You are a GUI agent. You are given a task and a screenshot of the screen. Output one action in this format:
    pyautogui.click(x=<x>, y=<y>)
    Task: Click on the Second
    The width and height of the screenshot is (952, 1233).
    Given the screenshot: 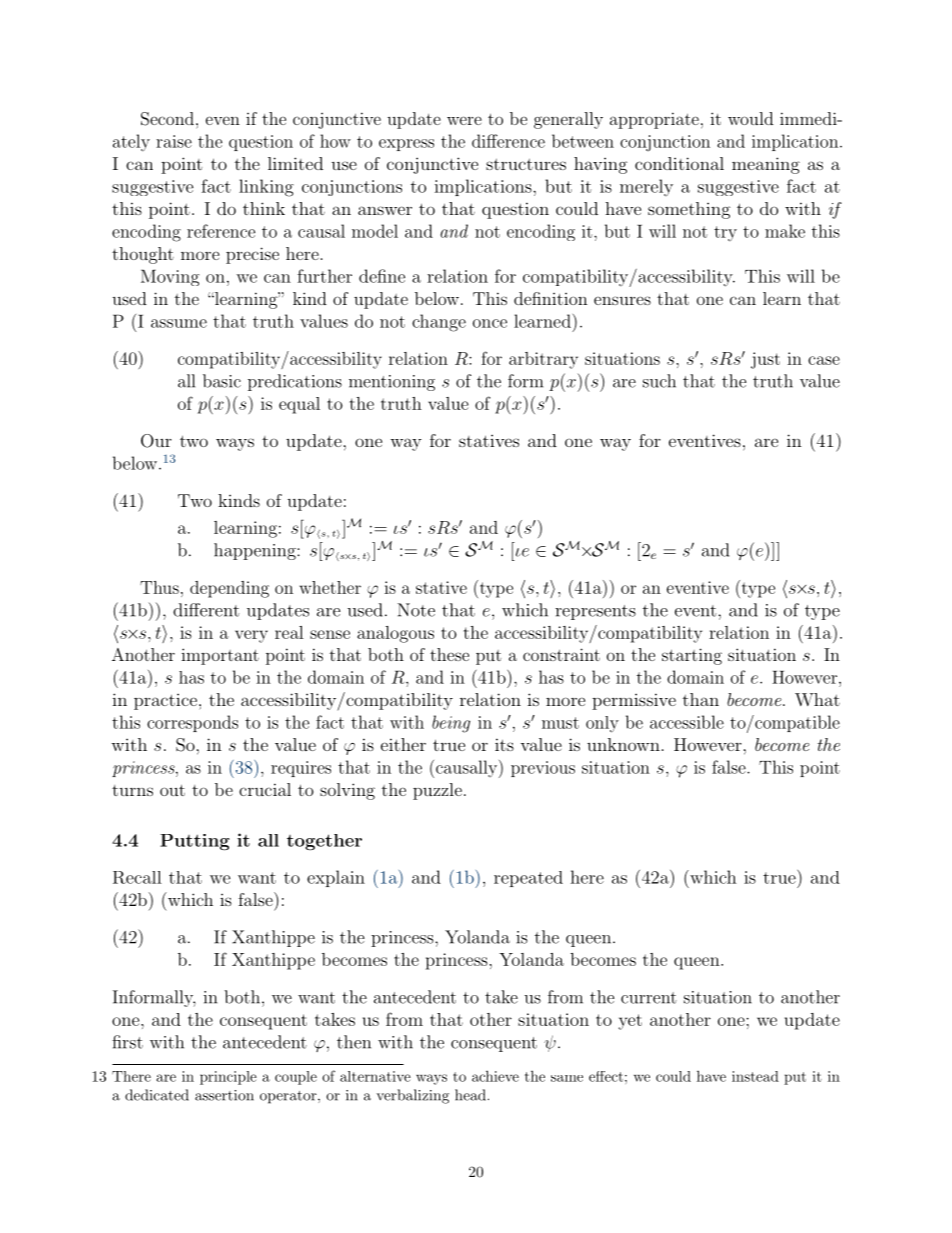 What is the action you would take?
    pyautogui.click(x=167, y=119)
